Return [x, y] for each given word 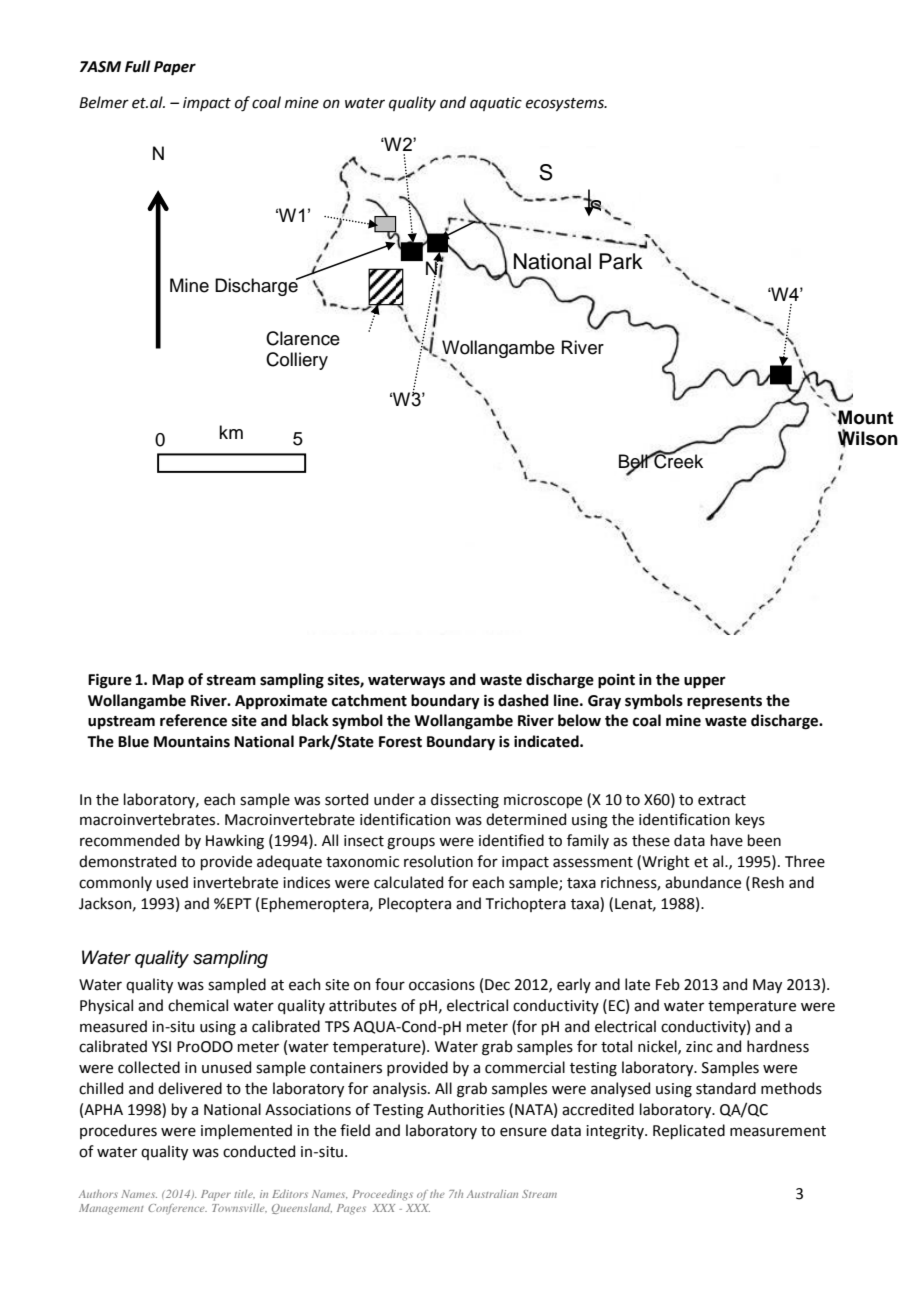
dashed [523, 700]
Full [138, 66]
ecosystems [566, 104]
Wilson [868, 438]
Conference [177, 1209]
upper [705, 682]
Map [168, 681]
